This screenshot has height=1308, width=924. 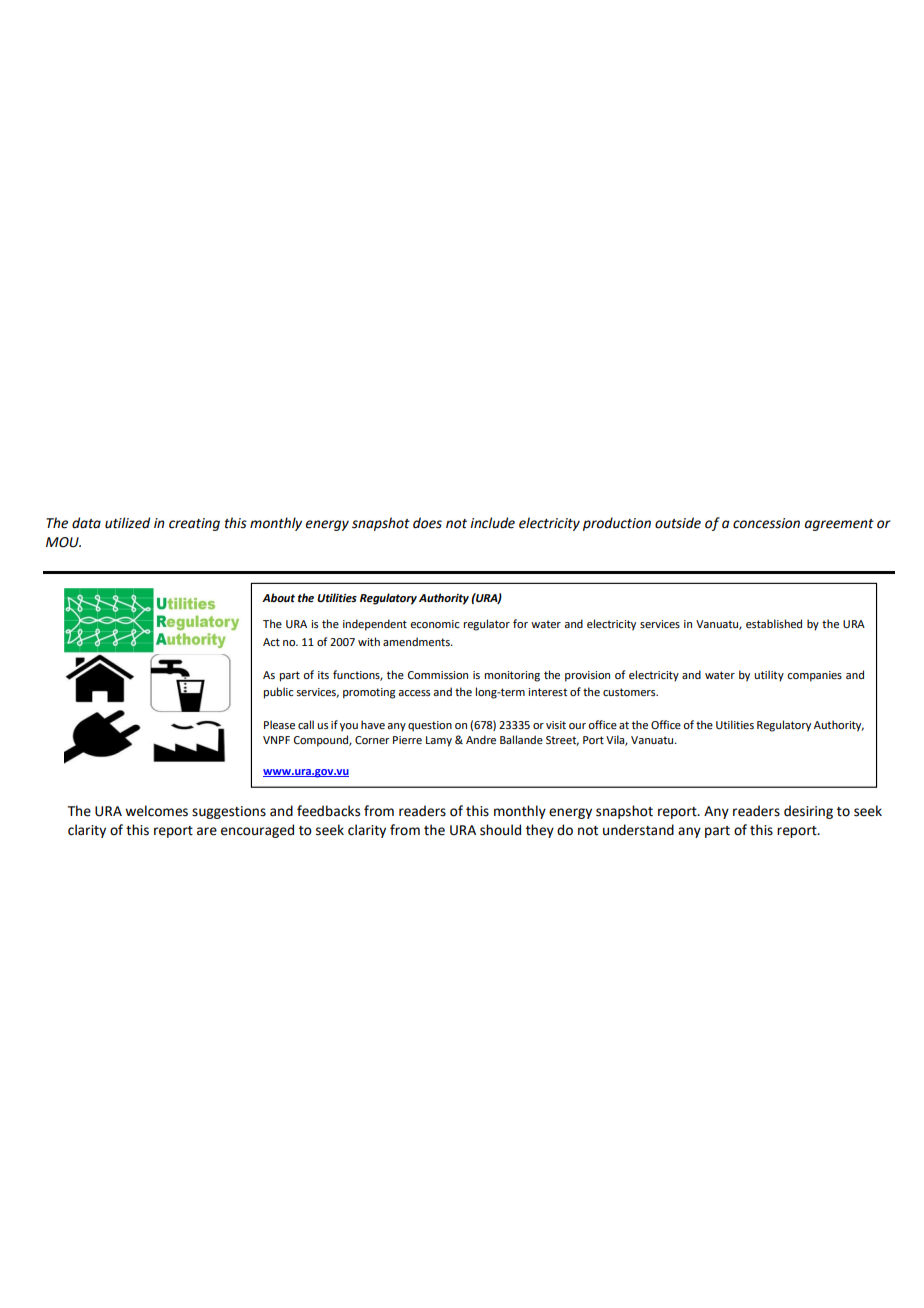 I want to click on welcomes, so click(x=156, y=811).
